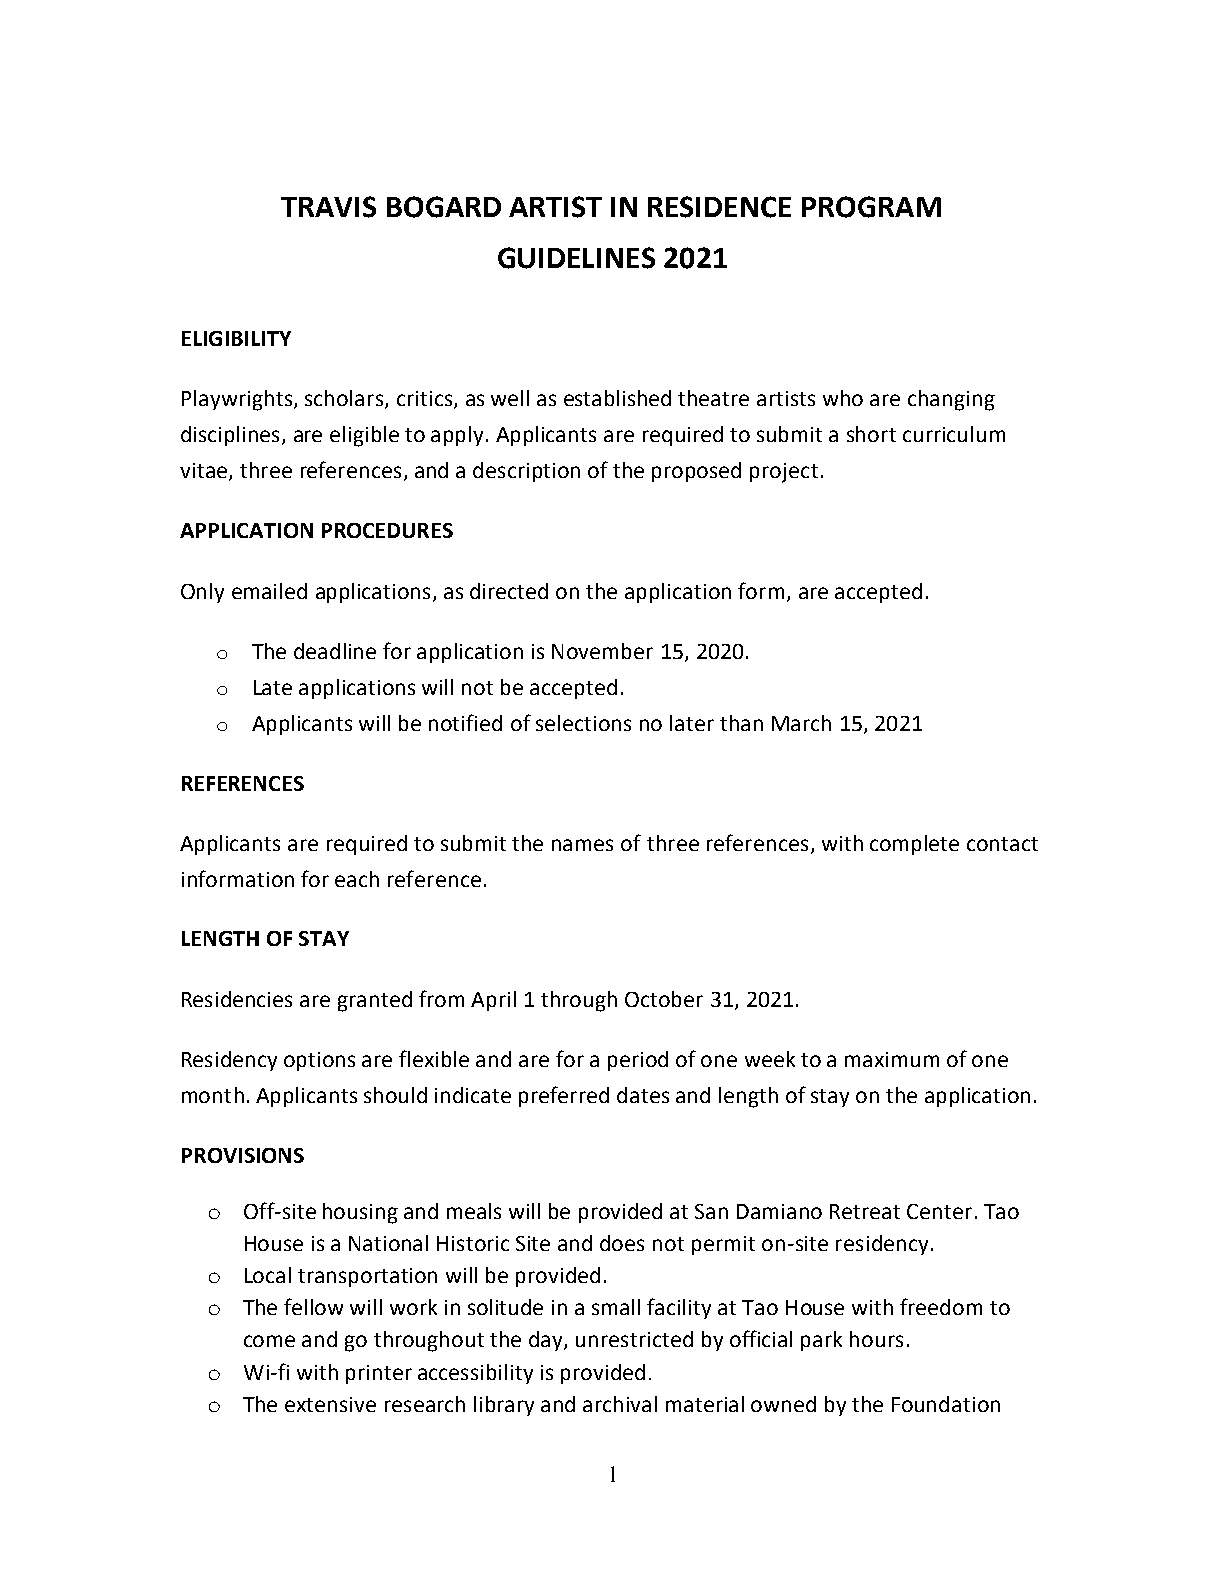 The width and height of the screenshot is (1225, 1586). Describe the element at coordinates (576, 258) in the screenshot. I see `GUIDELINES` at that location.
